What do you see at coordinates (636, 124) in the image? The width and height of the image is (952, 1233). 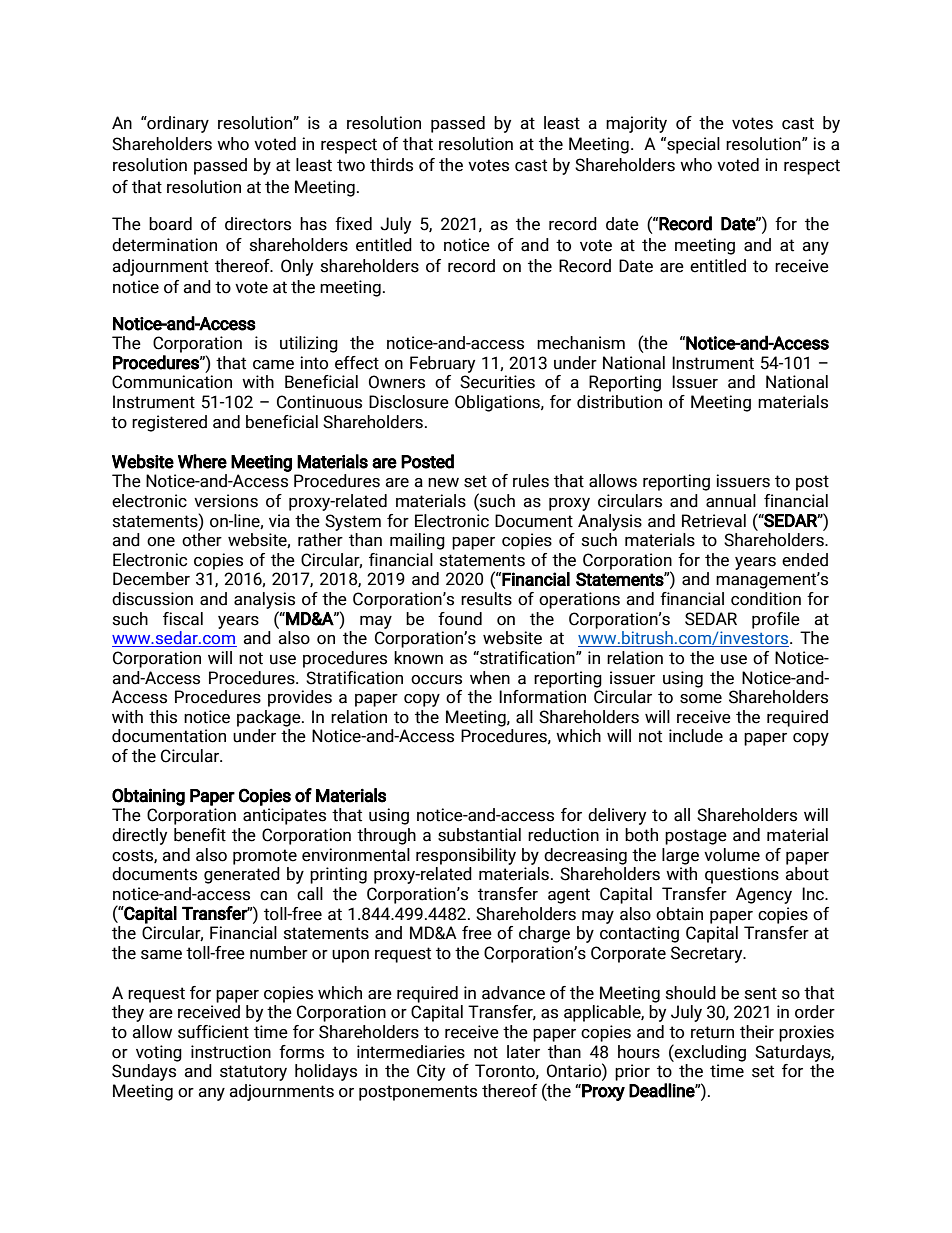 I see `majority` at bounding box center [636, 124].
